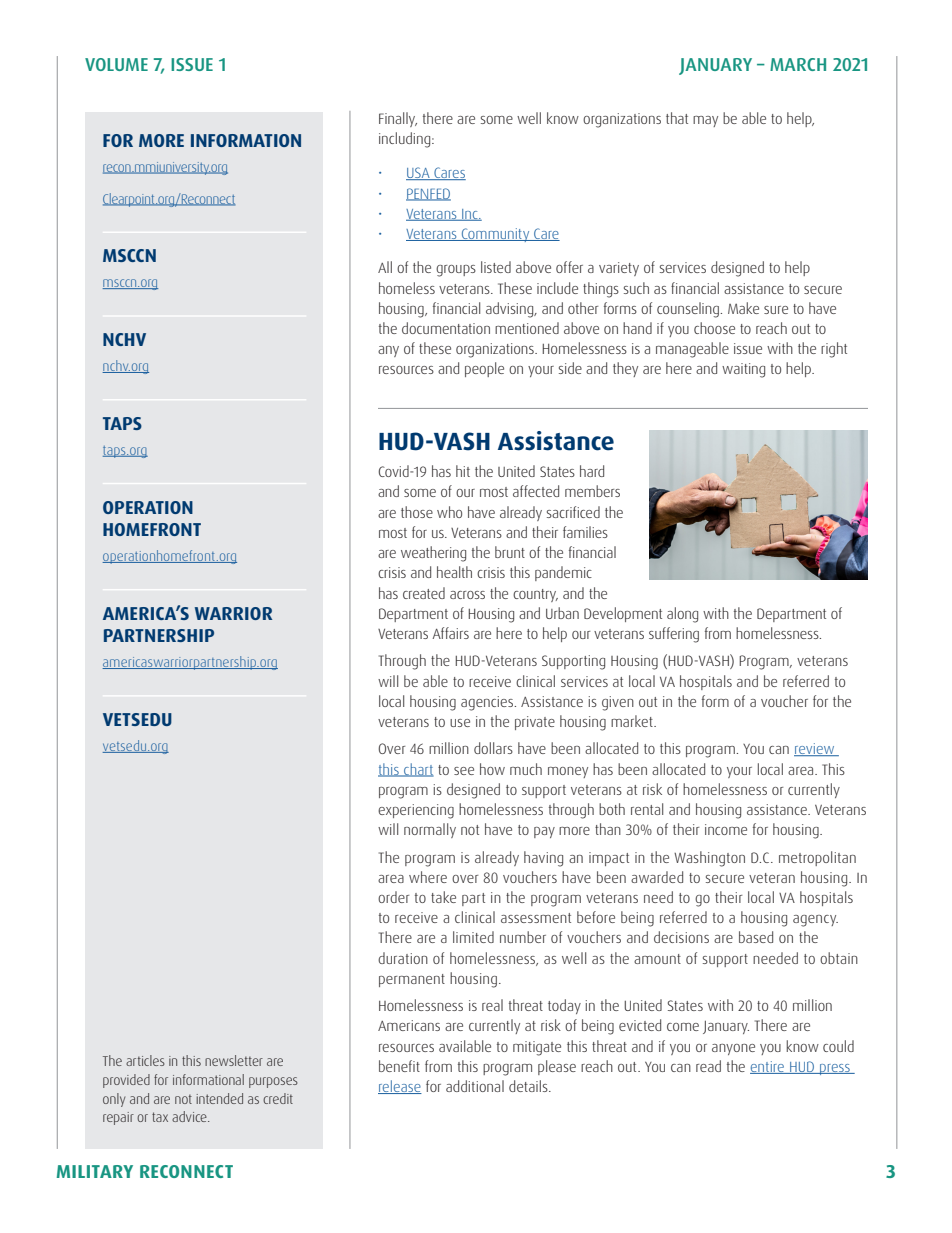 Image resolution: width=952 pixels, height=1233 pixels. I want to click on people, so click(484, 369).
